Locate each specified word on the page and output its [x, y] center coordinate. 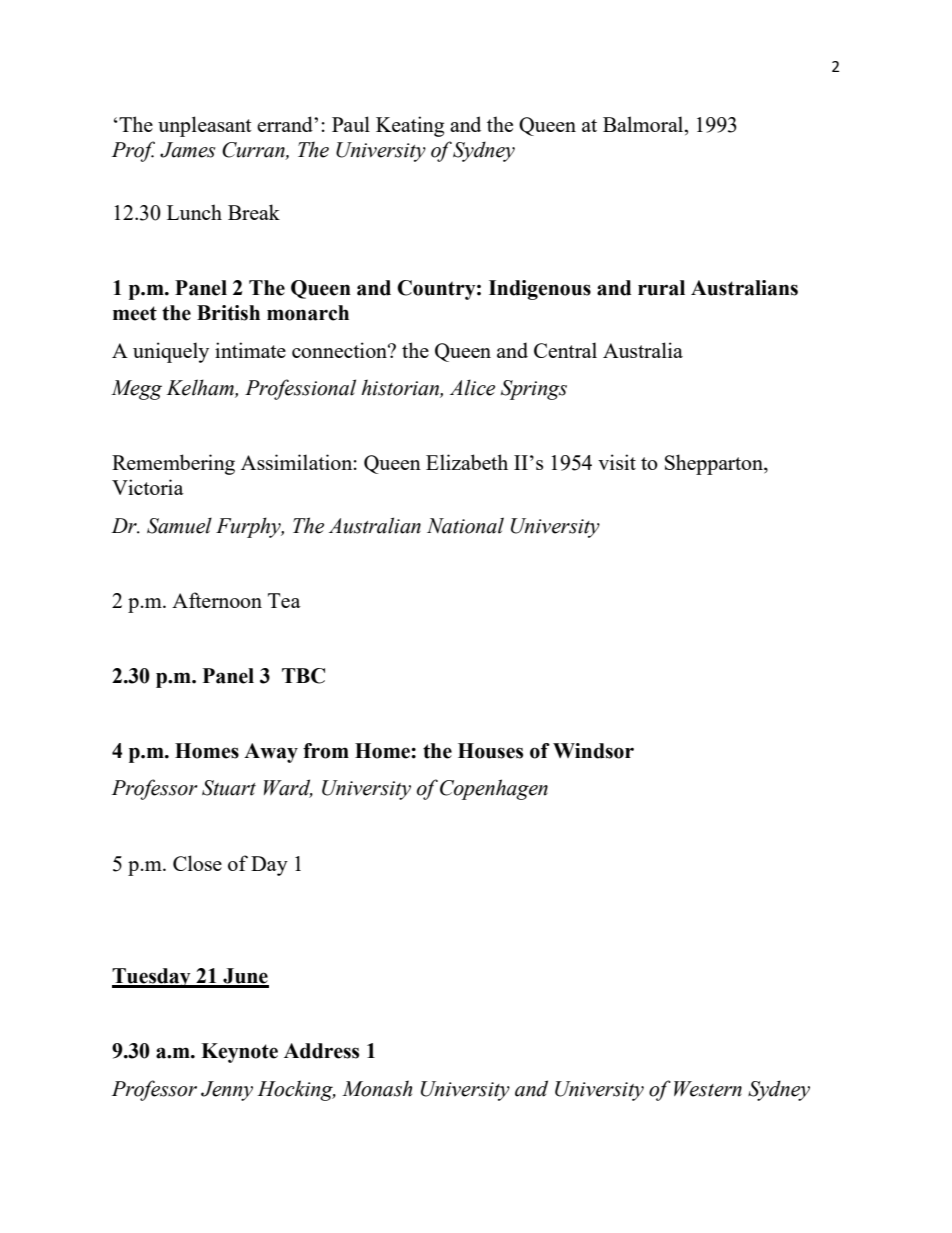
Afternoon [217, 600]
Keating [410, 126]
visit [617, 462]
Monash [377, 1088]
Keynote [239, 1053]
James [188, 150]
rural [661, 288]
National [465, 525]
